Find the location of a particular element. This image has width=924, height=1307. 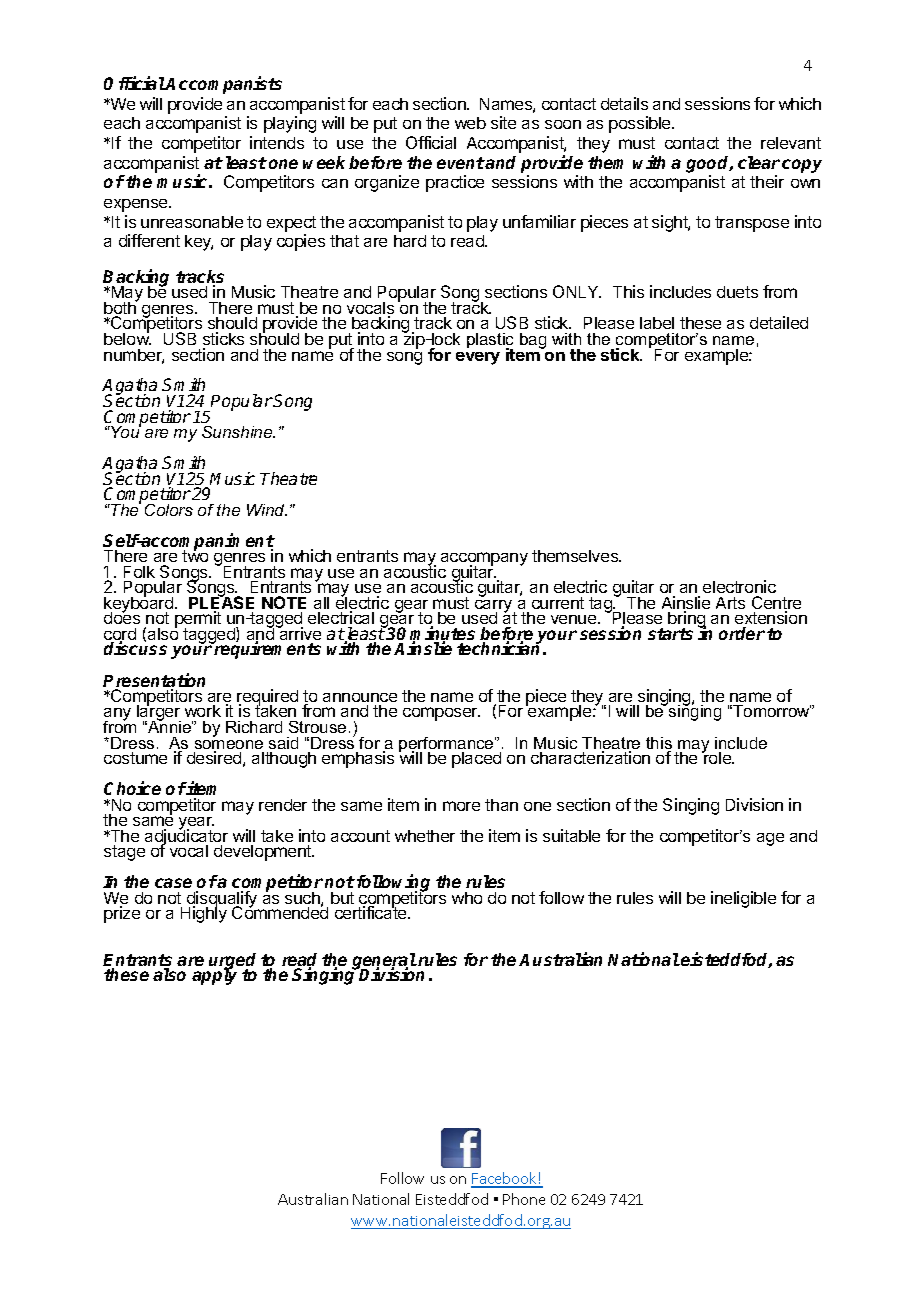

Phone is located at coordinates (524, 1199).
